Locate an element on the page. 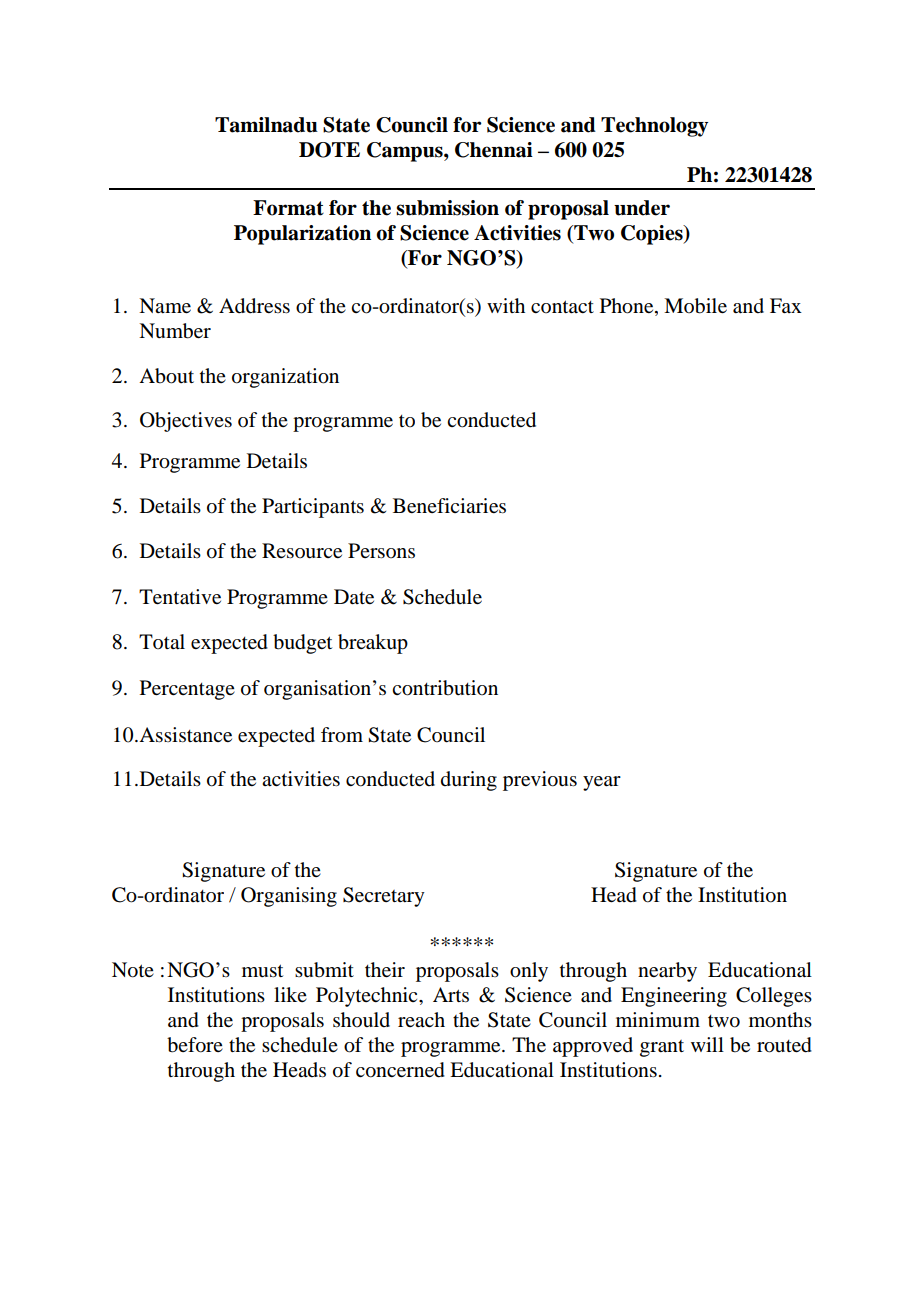 The height and width of the image is (1307, 924). will is located at coordinates (707, 1044).
